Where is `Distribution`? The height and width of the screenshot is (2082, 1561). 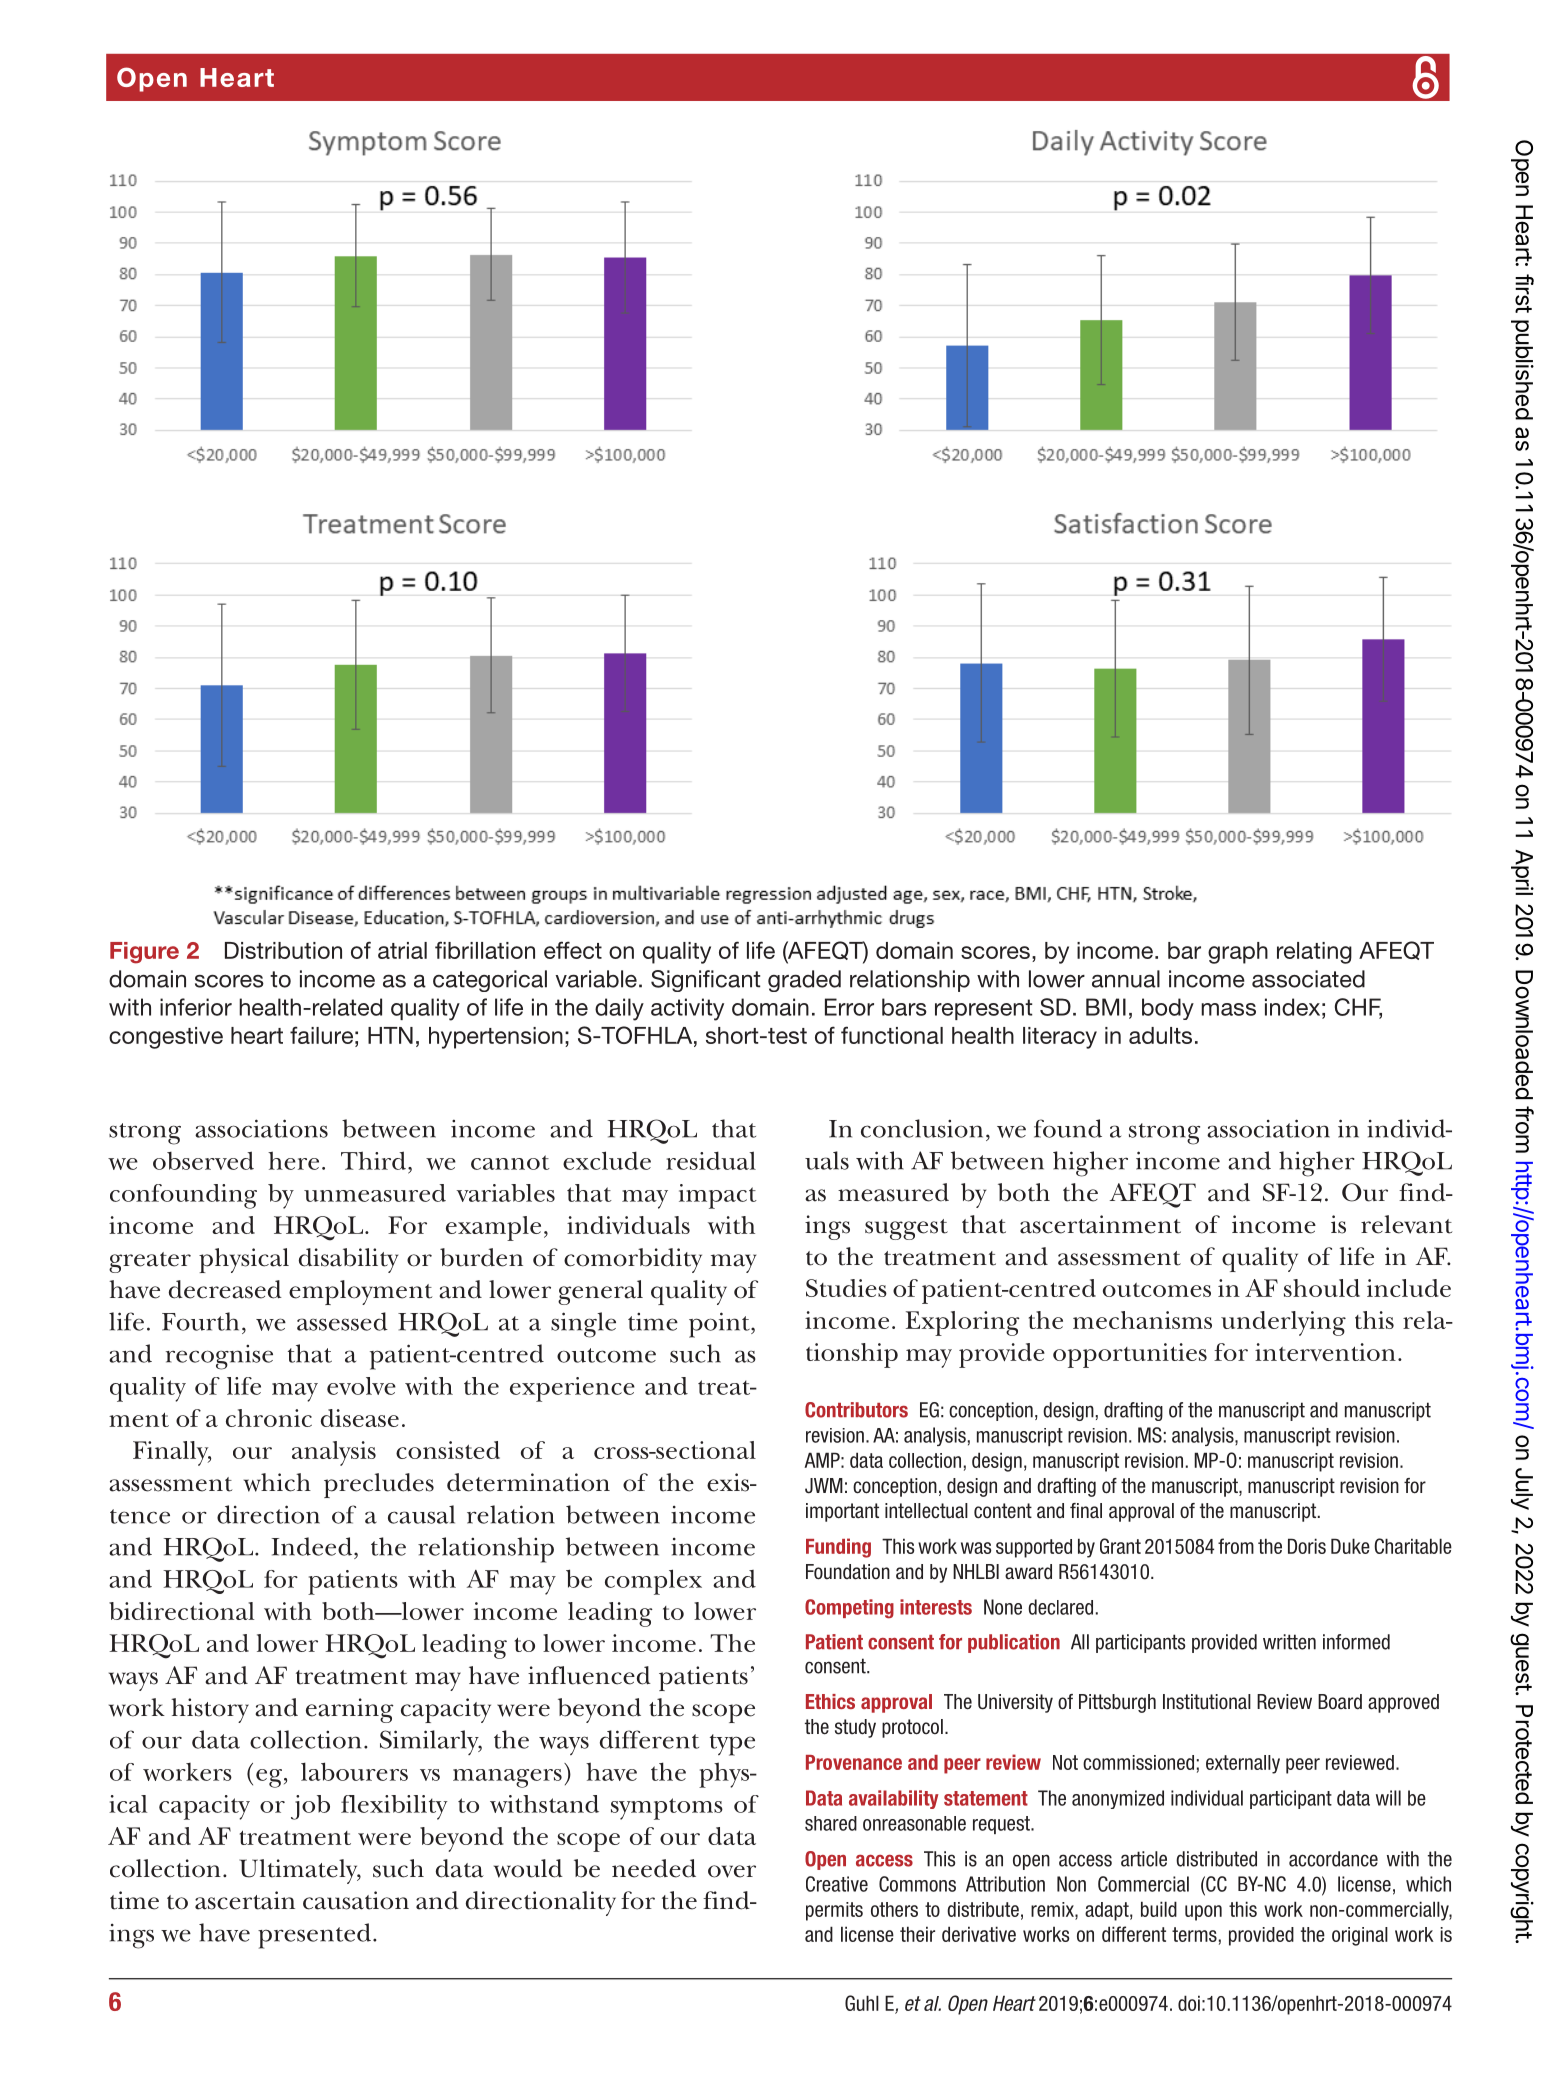 Distribution is located at coordinates (283, 950).
